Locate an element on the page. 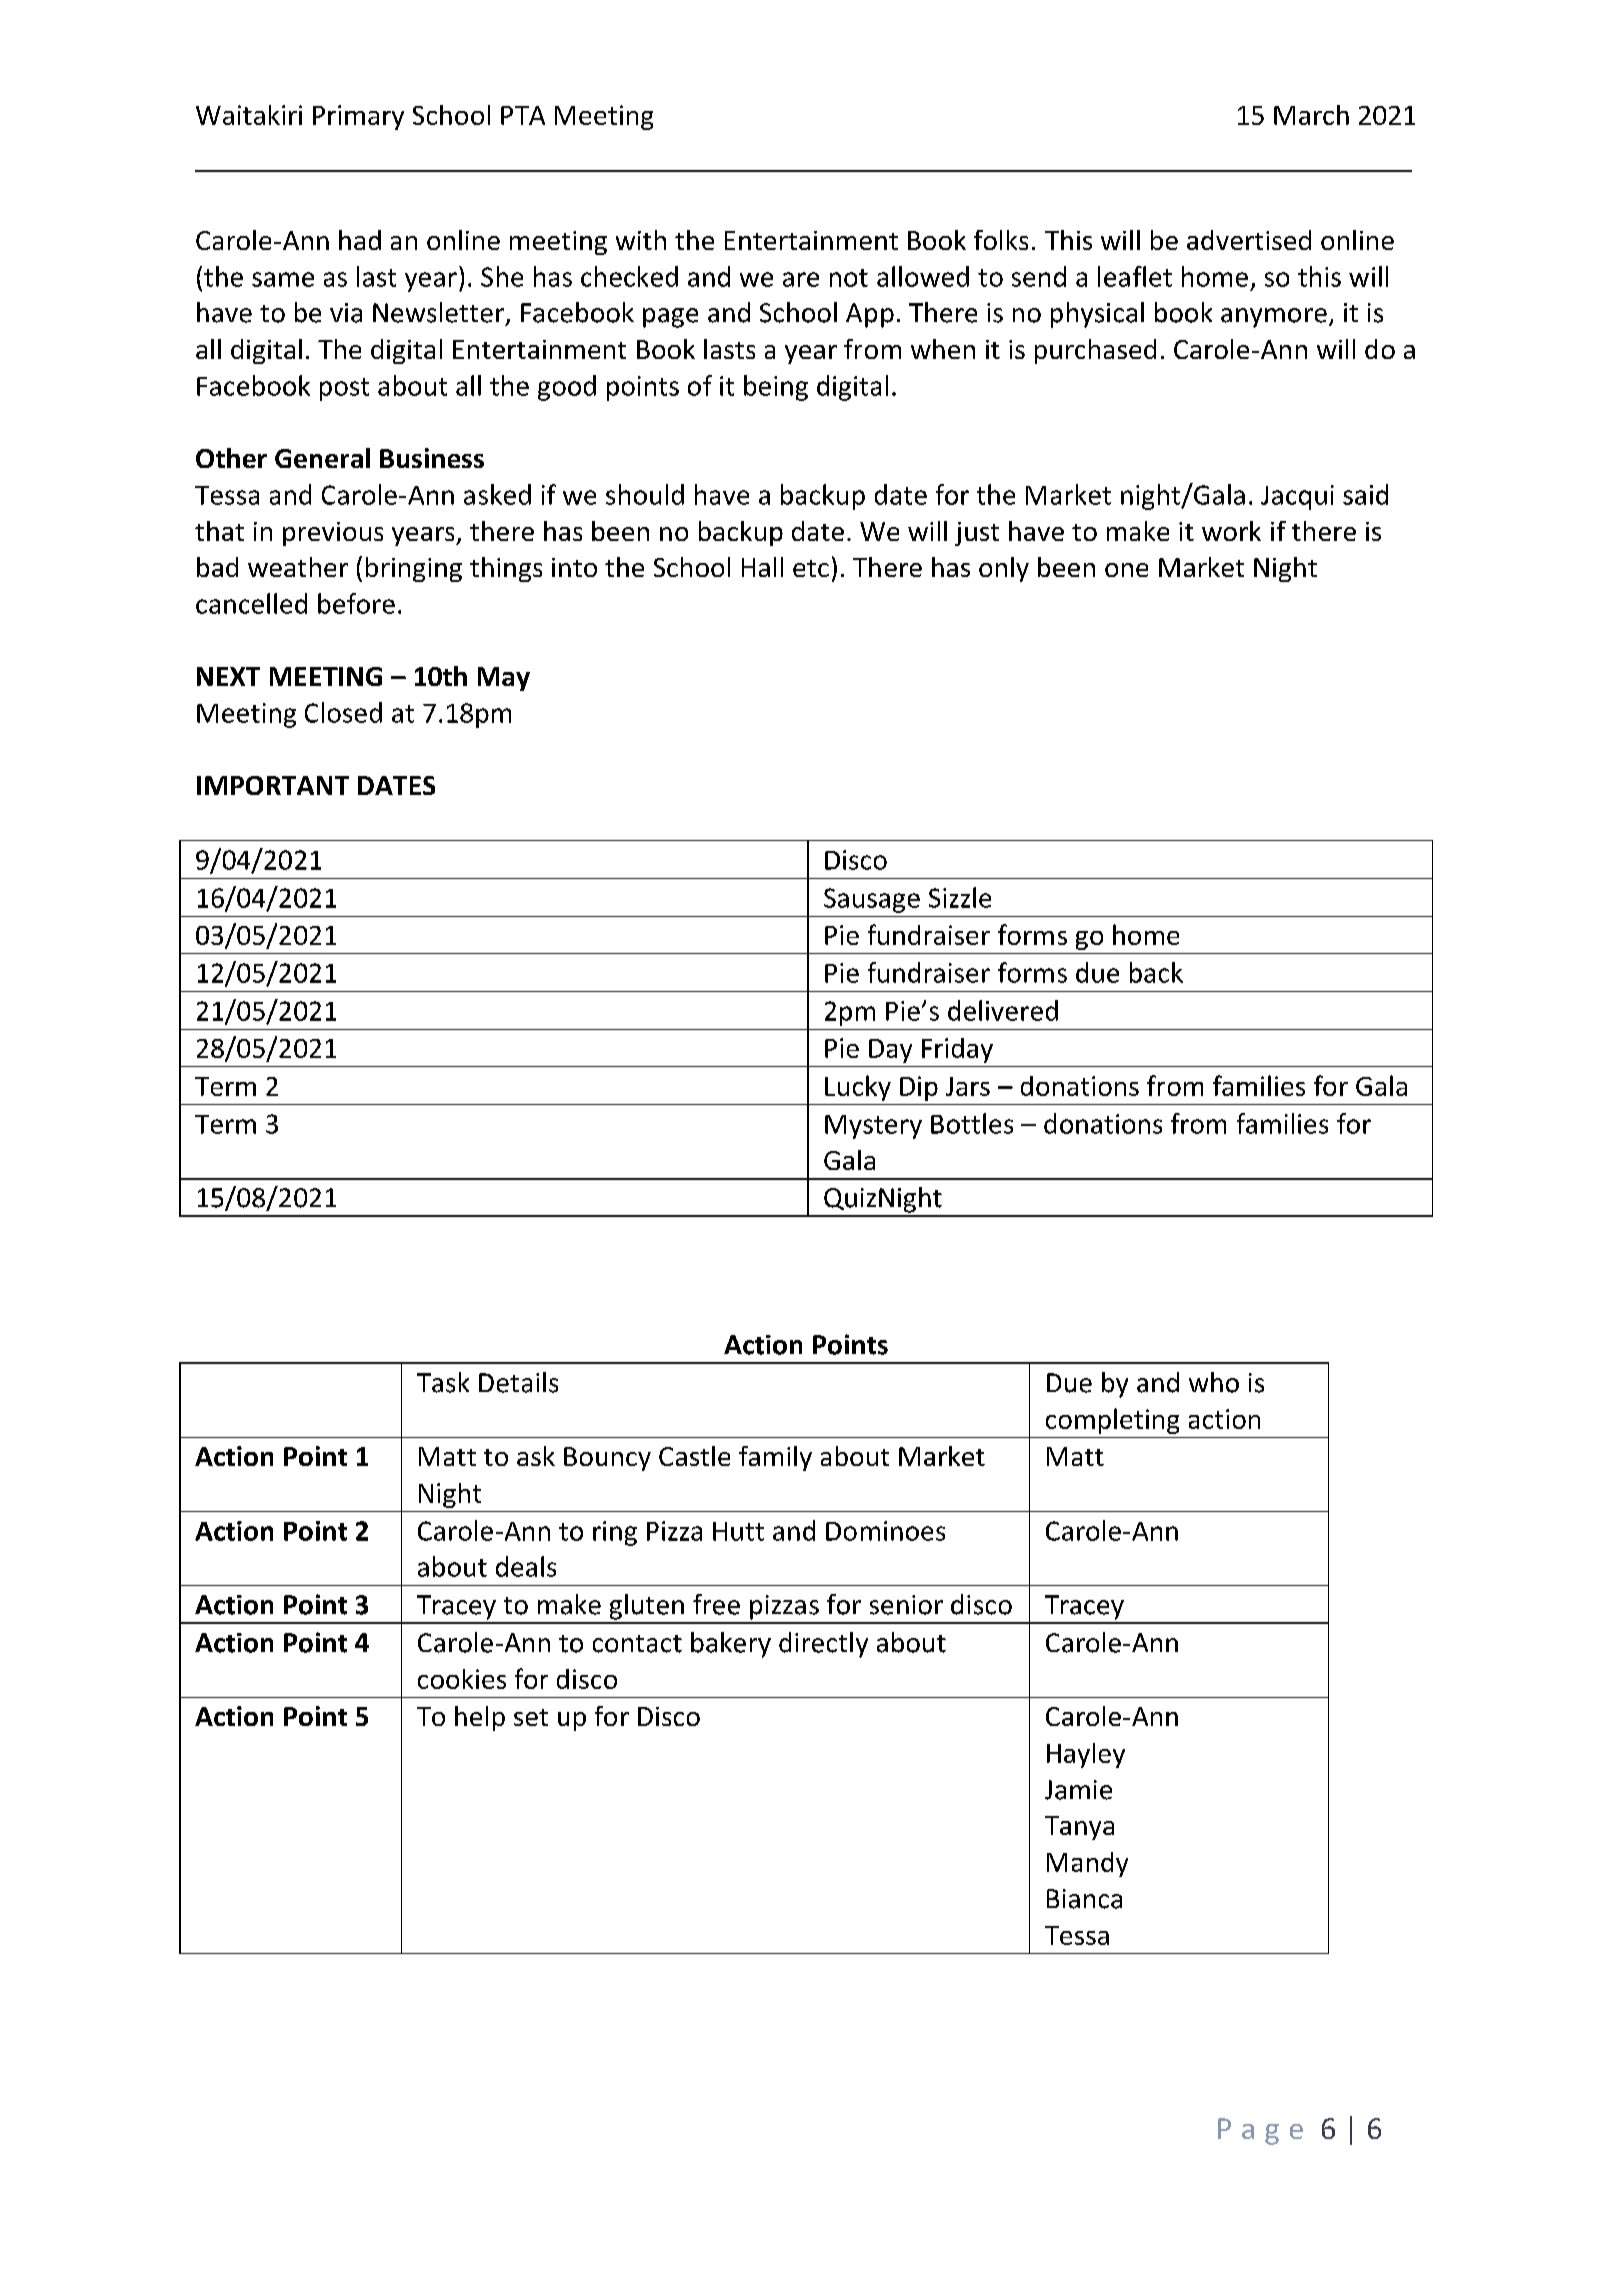 This document has width=1612, height=2280. Task is located at coordinates (443, 1382).
